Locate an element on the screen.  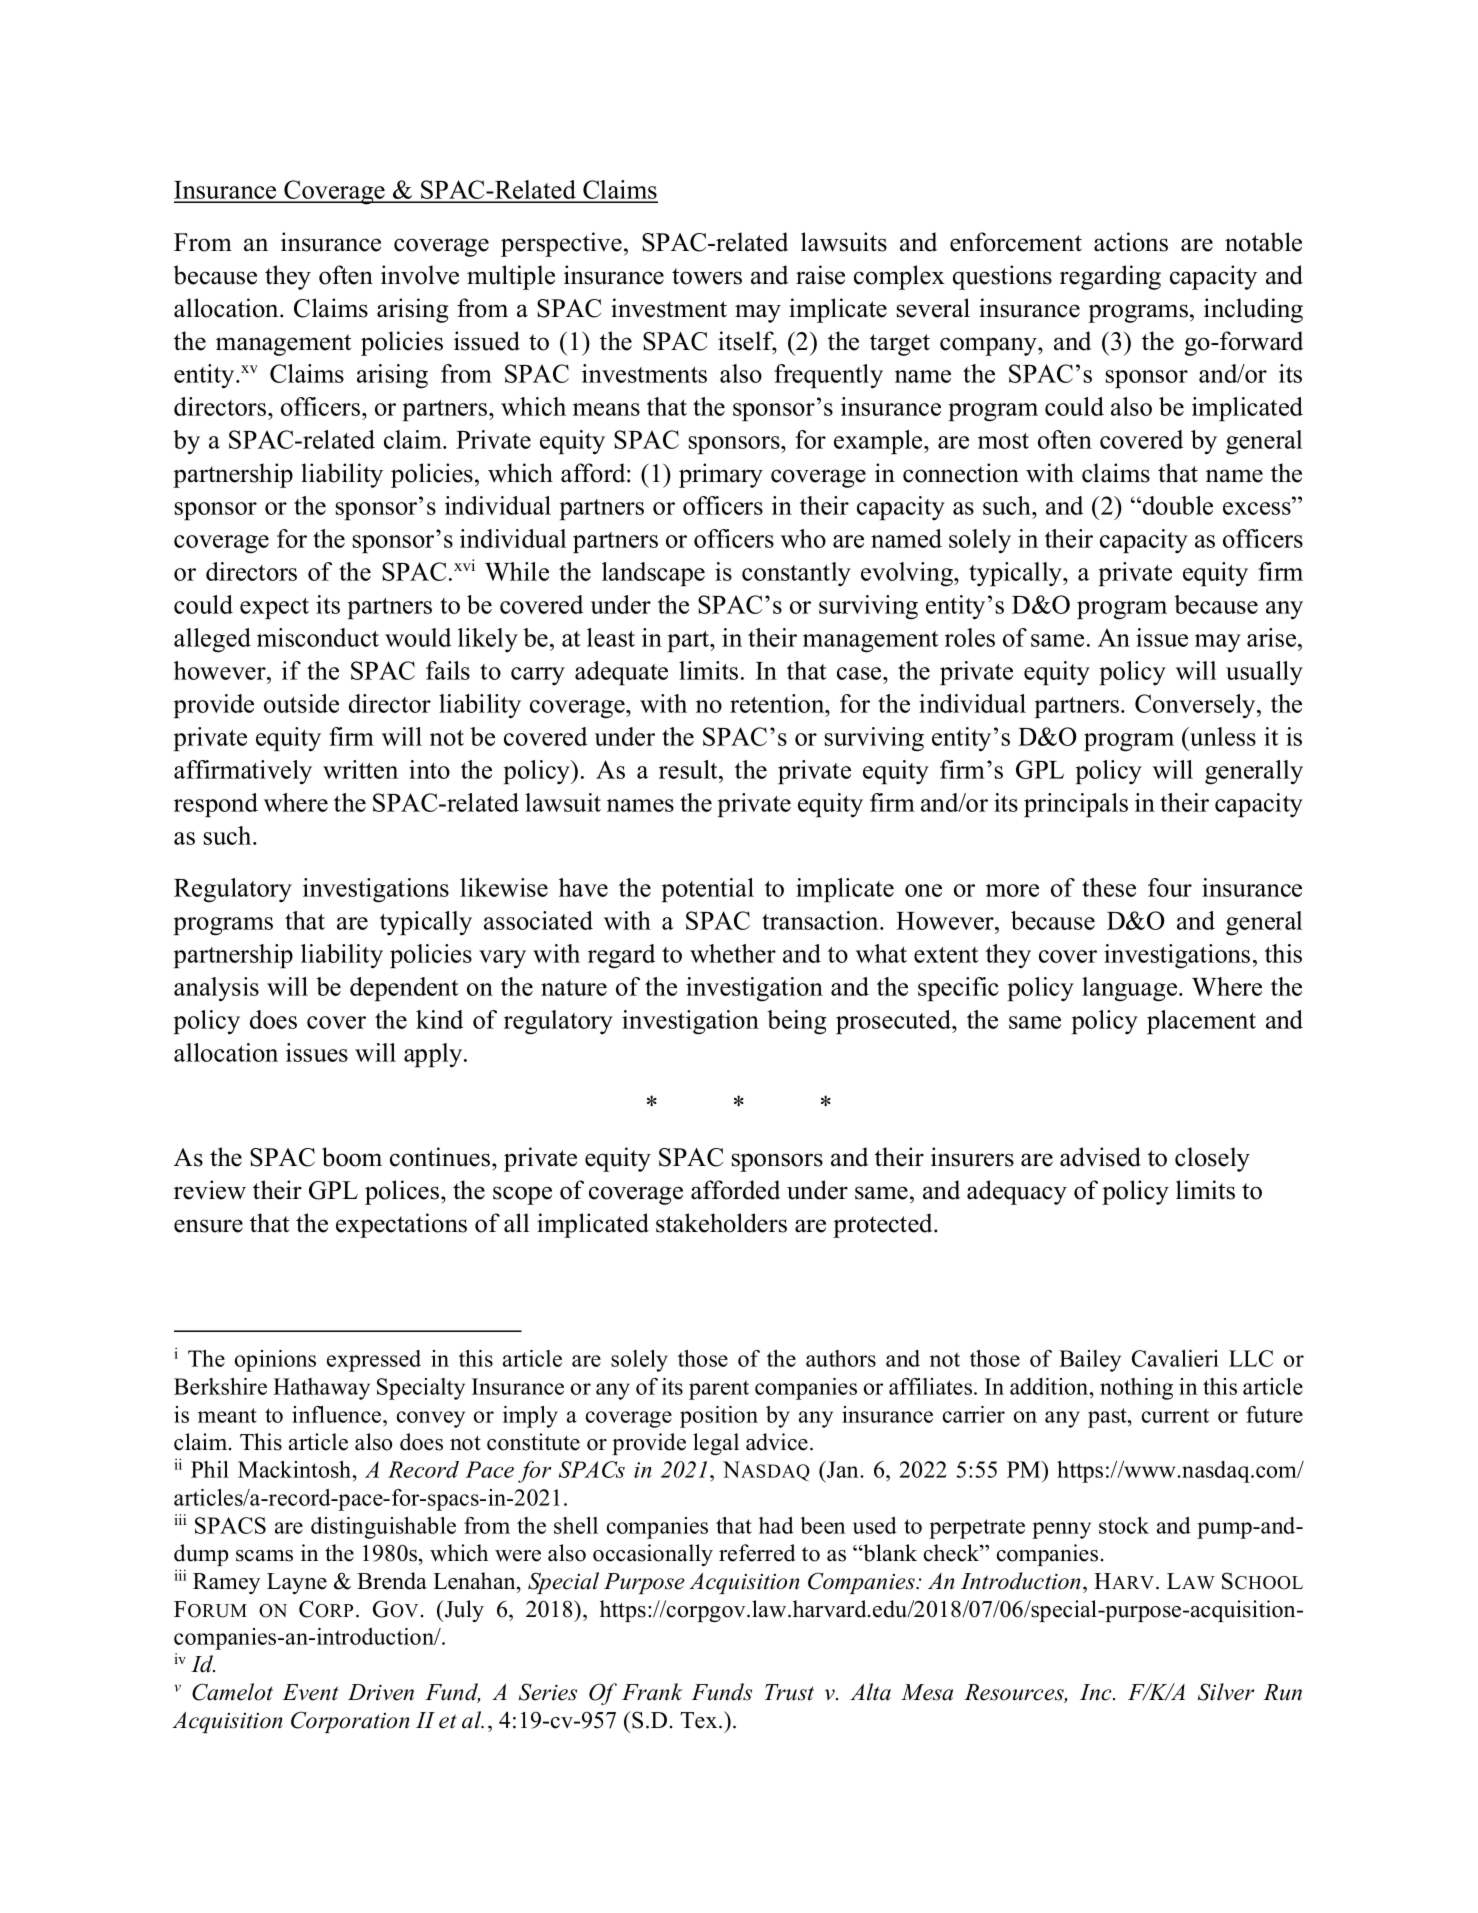
actions is located at coordinates (1131, 242).
